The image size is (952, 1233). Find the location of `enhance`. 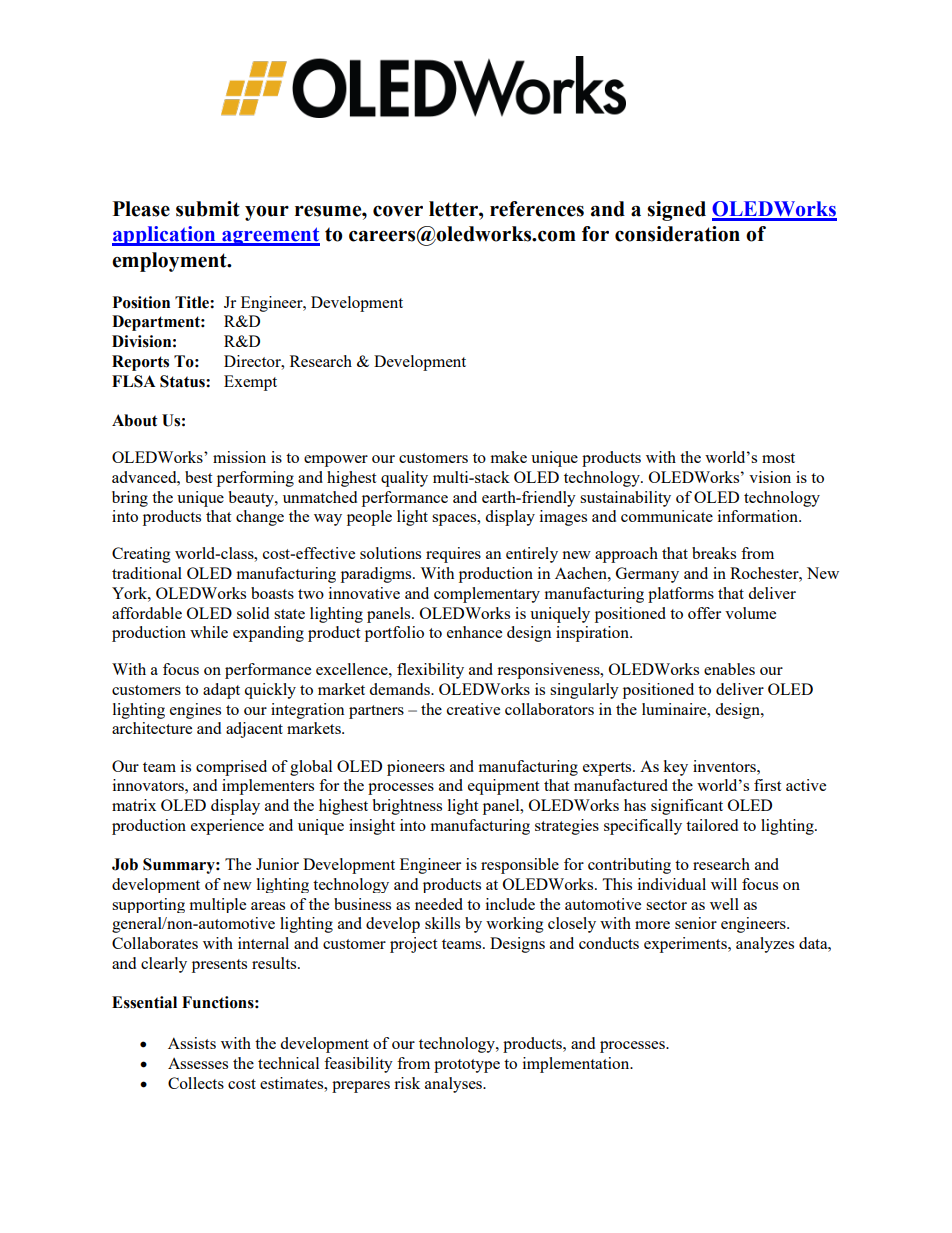

enhance is located at coordinates (474, 632).
